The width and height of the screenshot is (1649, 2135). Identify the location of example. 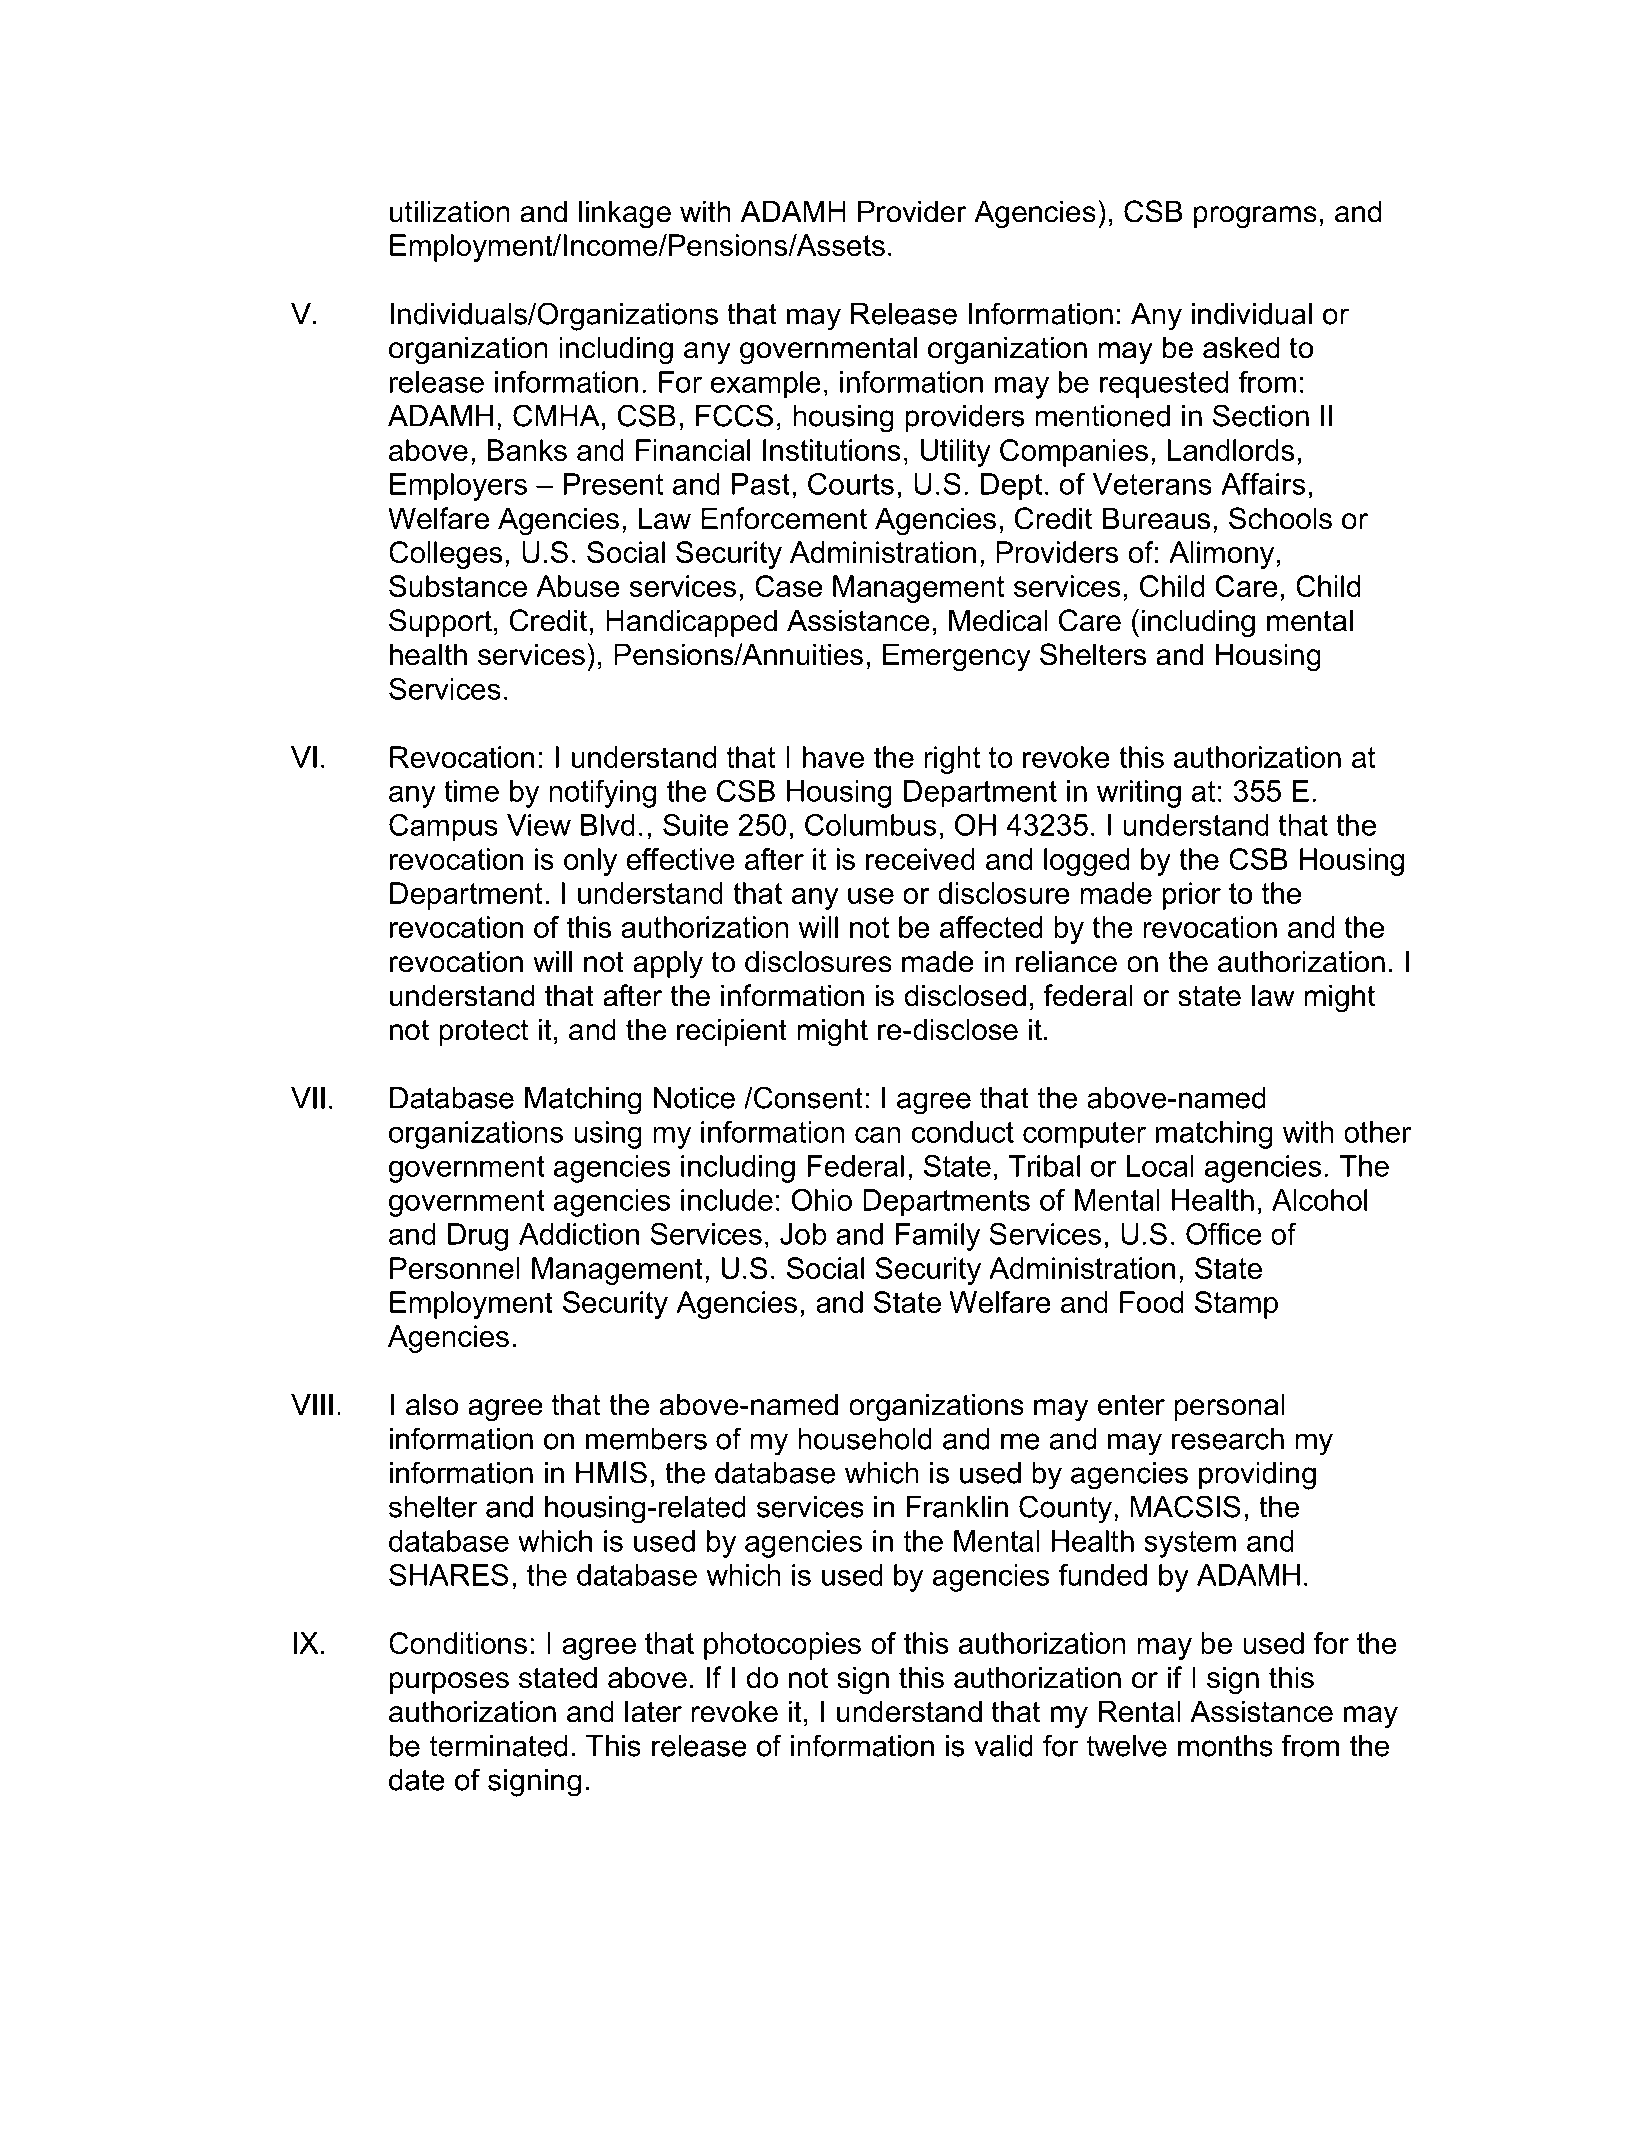
(766, 385).
